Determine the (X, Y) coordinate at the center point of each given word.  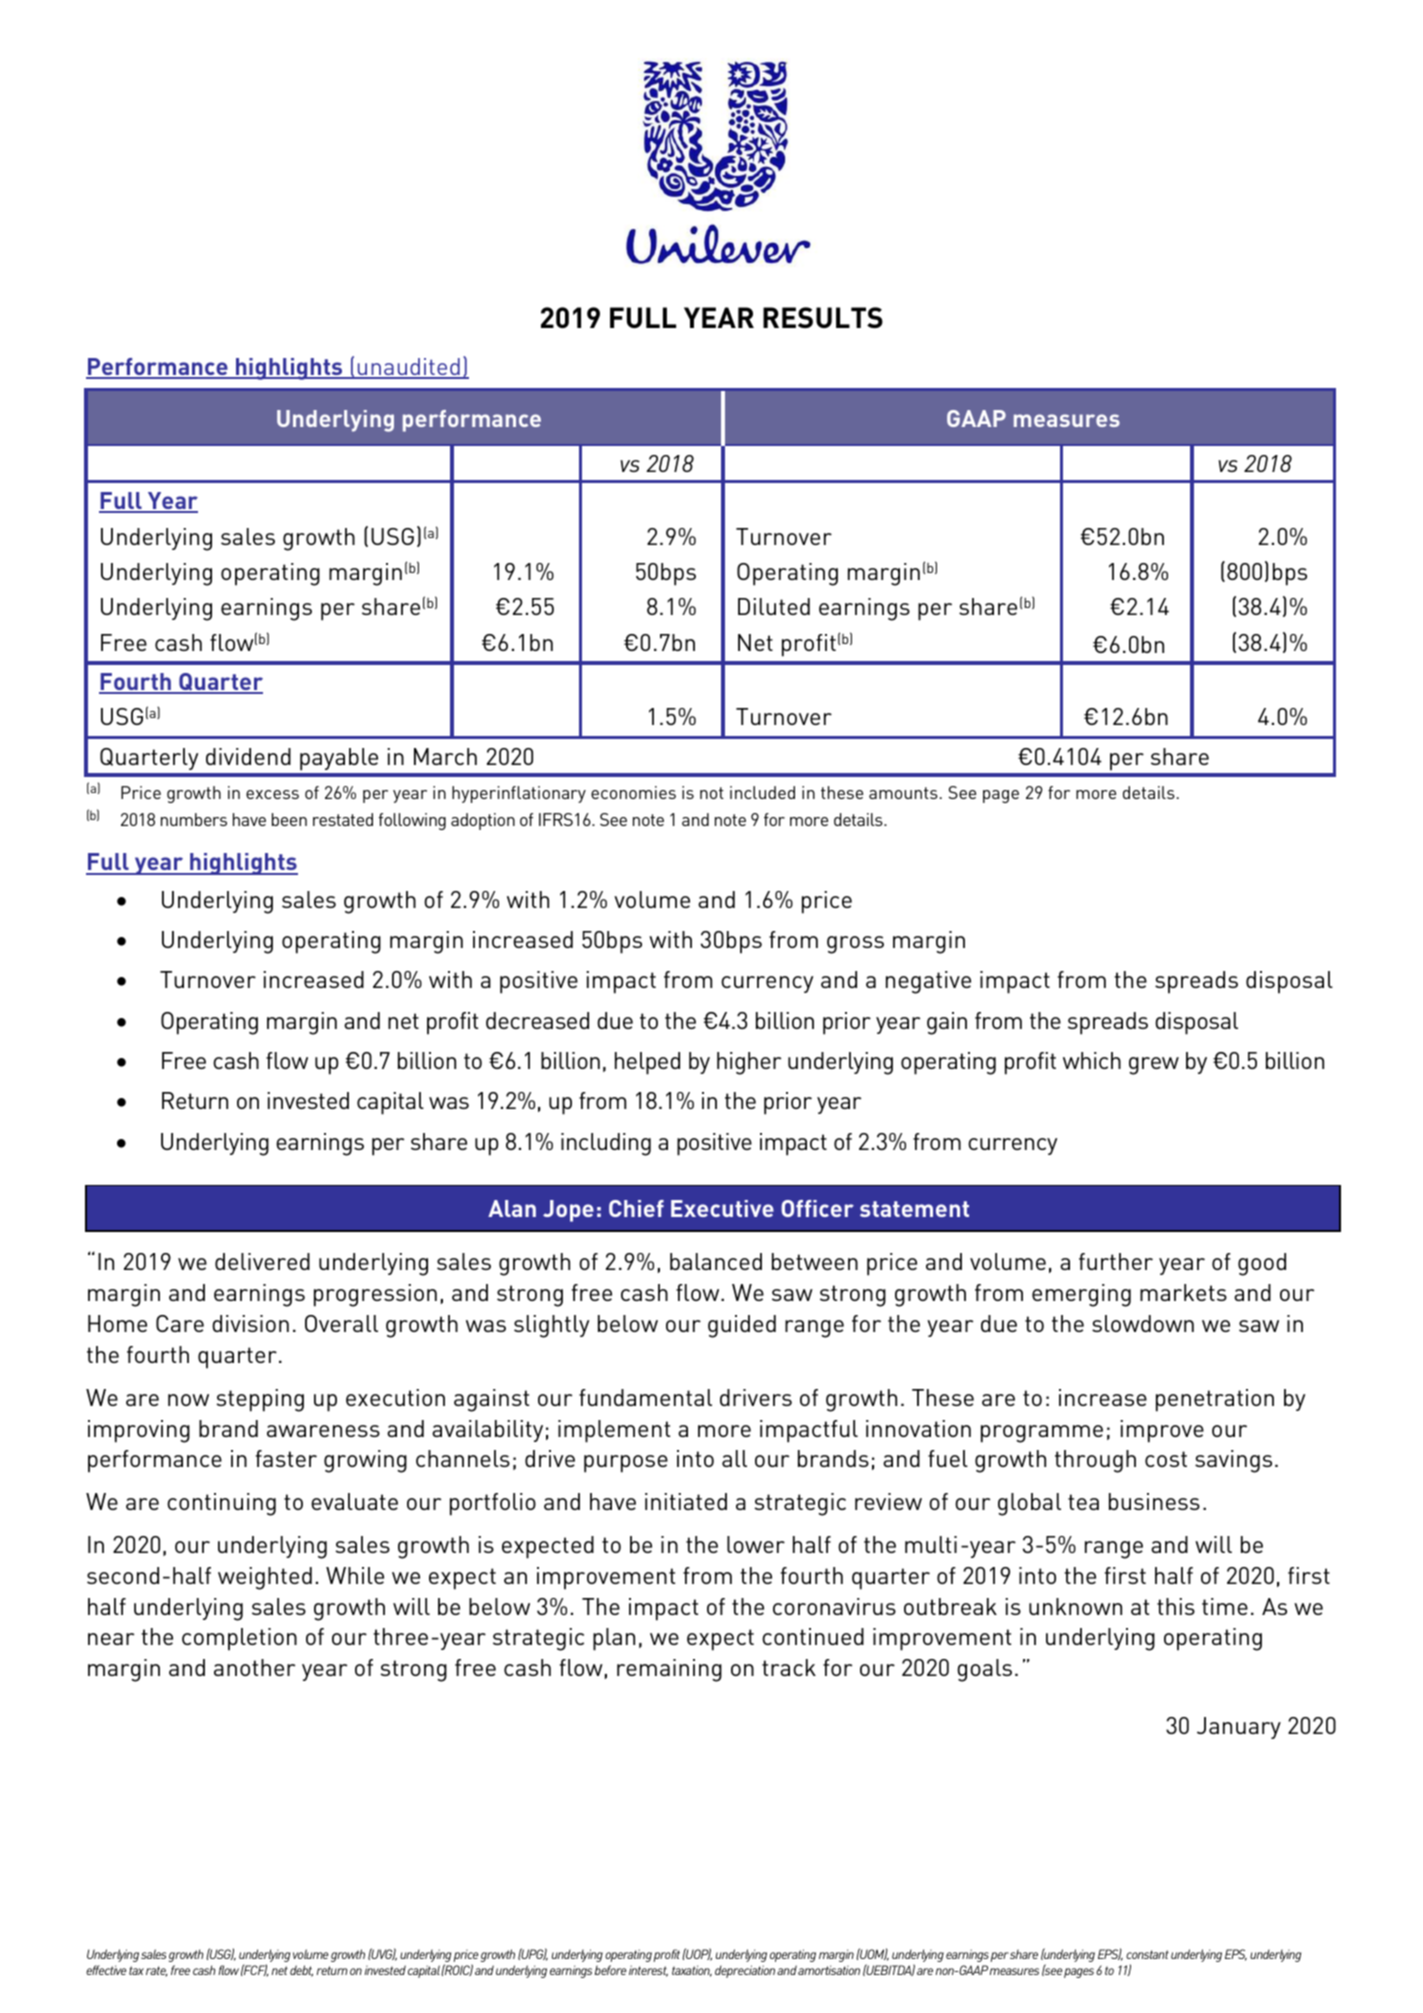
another (254, 1667)
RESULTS (823, 317)
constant (1147, 1954)
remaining (669, 1670)
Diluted (774, 606)
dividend (248, 756)
